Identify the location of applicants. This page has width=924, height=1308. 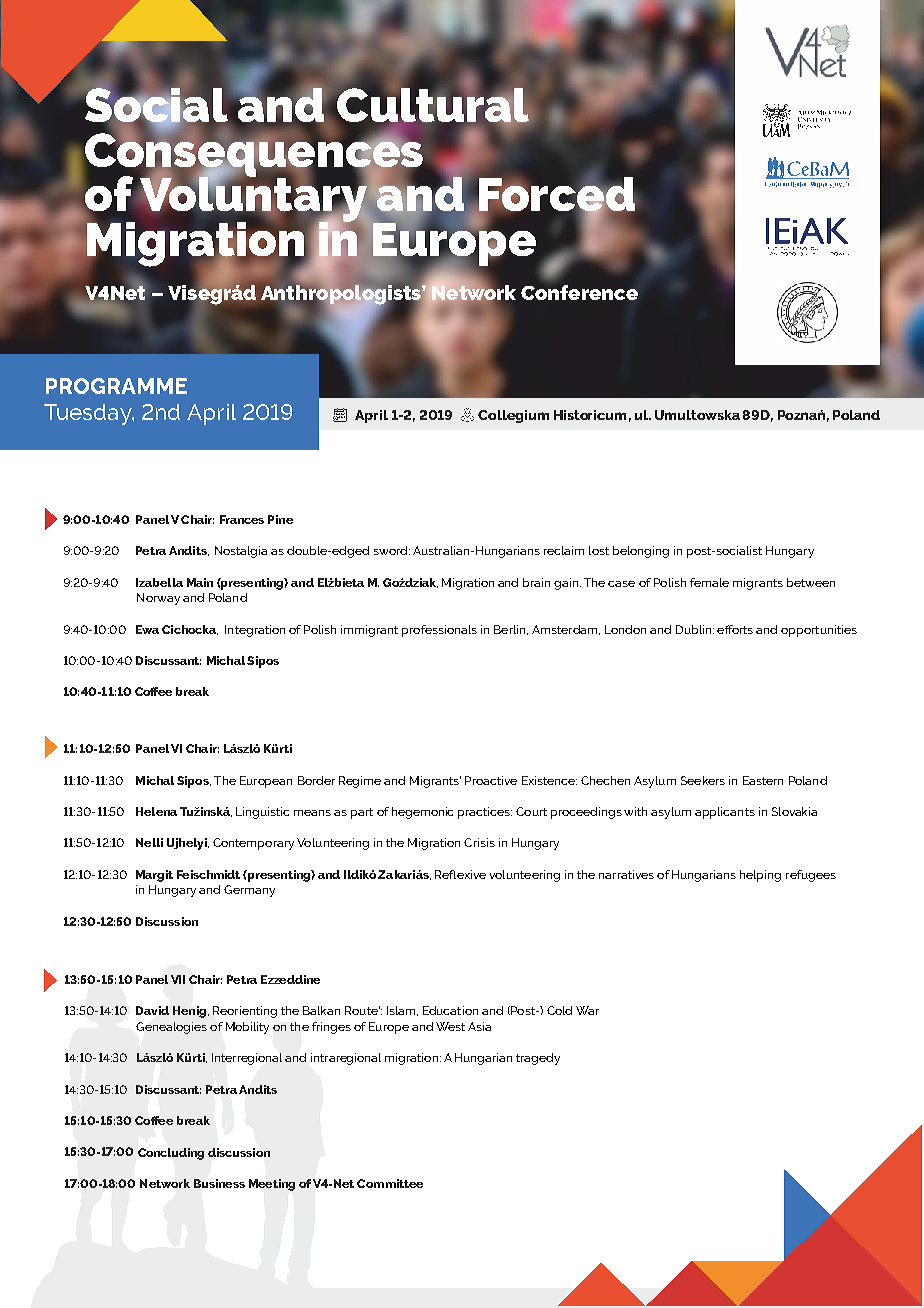
(725, 813).
